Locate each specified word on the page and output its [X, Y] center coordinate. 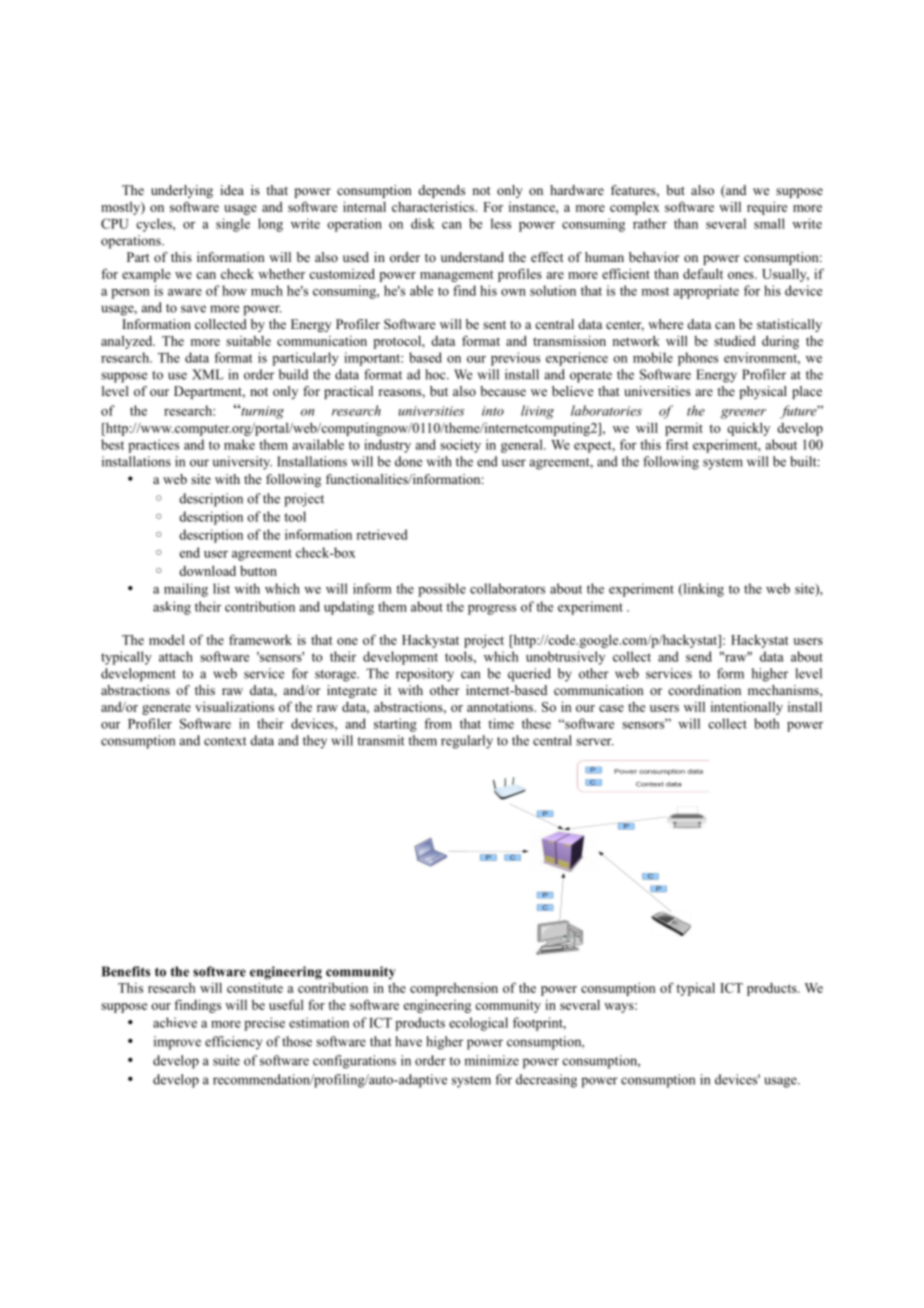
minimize [491, 1060]
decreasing [546, 1081]
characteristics [434, 206]
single [233, 225]
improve [177, 1043]
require [767, 208]
